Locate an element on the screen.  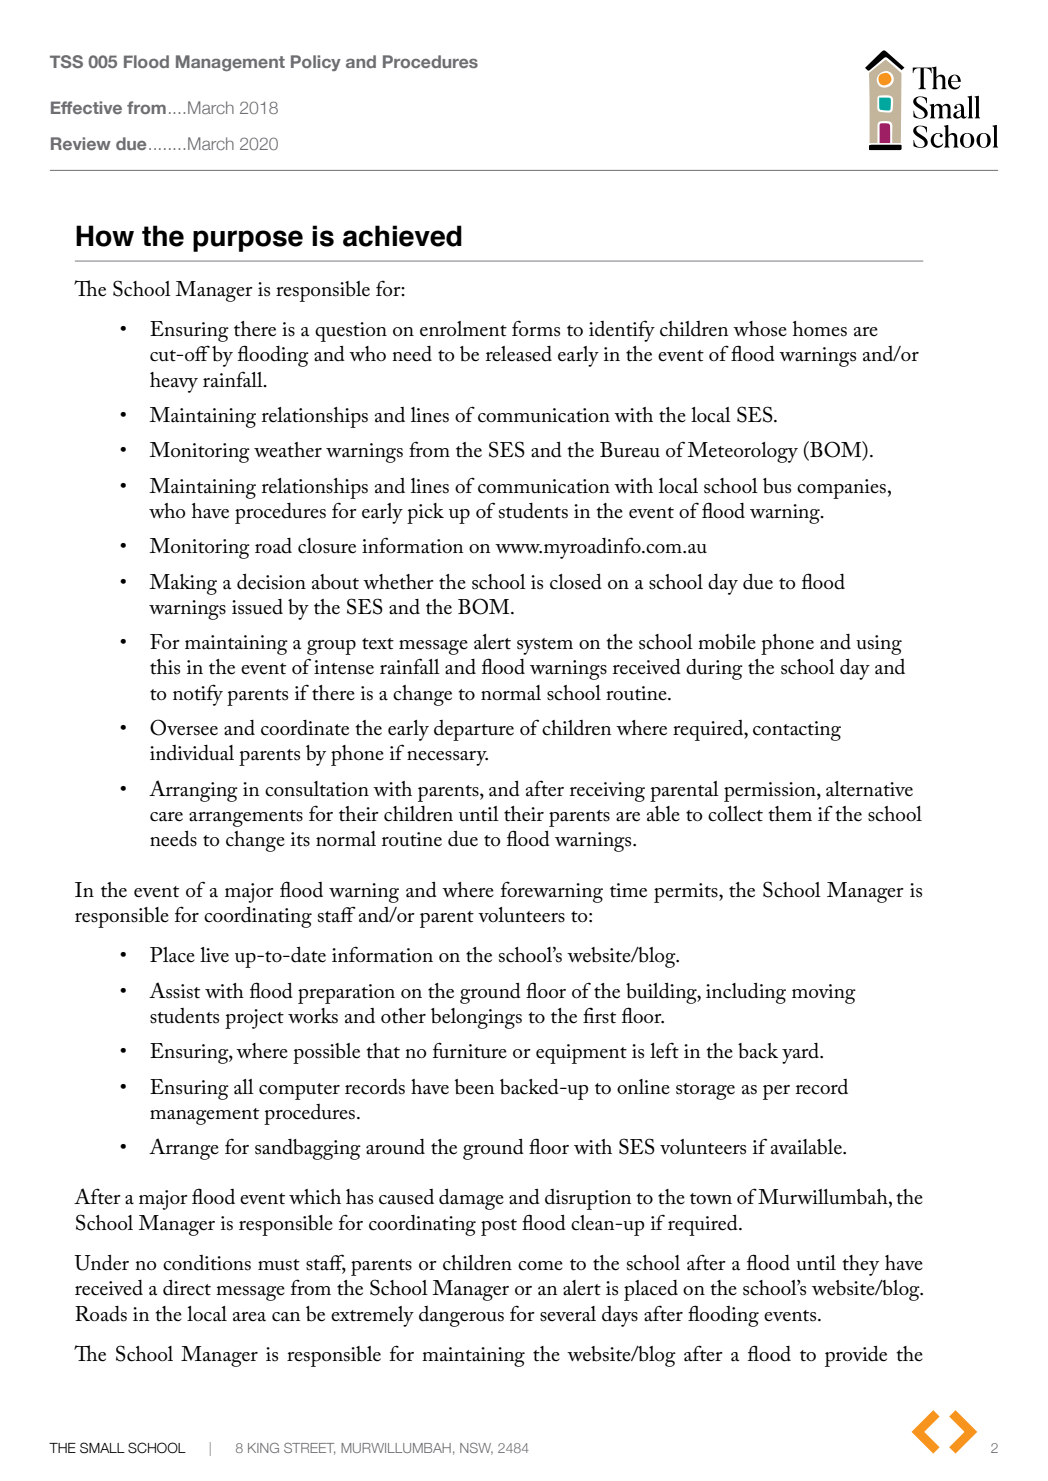
NSW is located at coordinates (476, 1449).
